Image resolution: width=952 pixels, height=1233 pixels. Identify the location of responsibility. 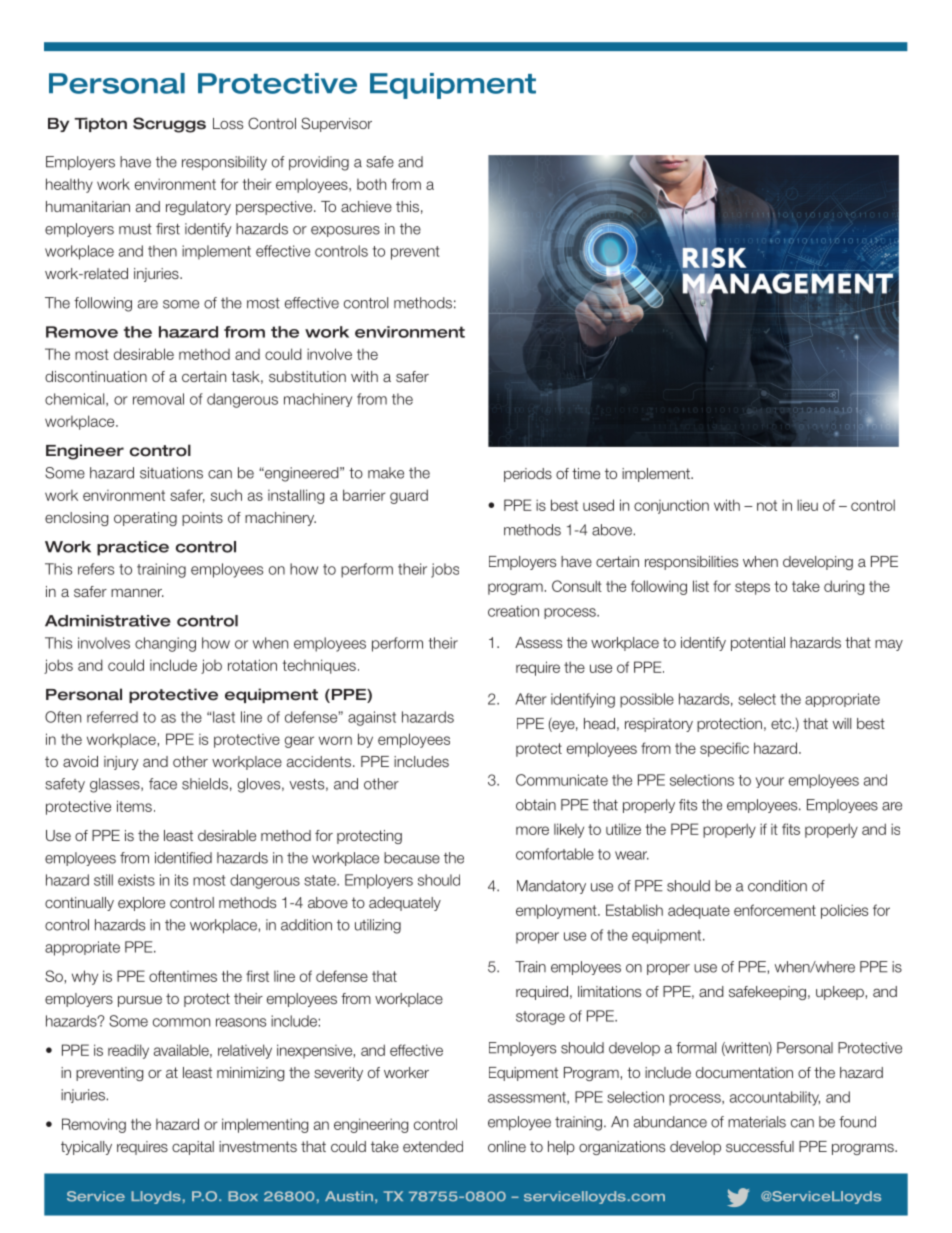
(224, 163).
